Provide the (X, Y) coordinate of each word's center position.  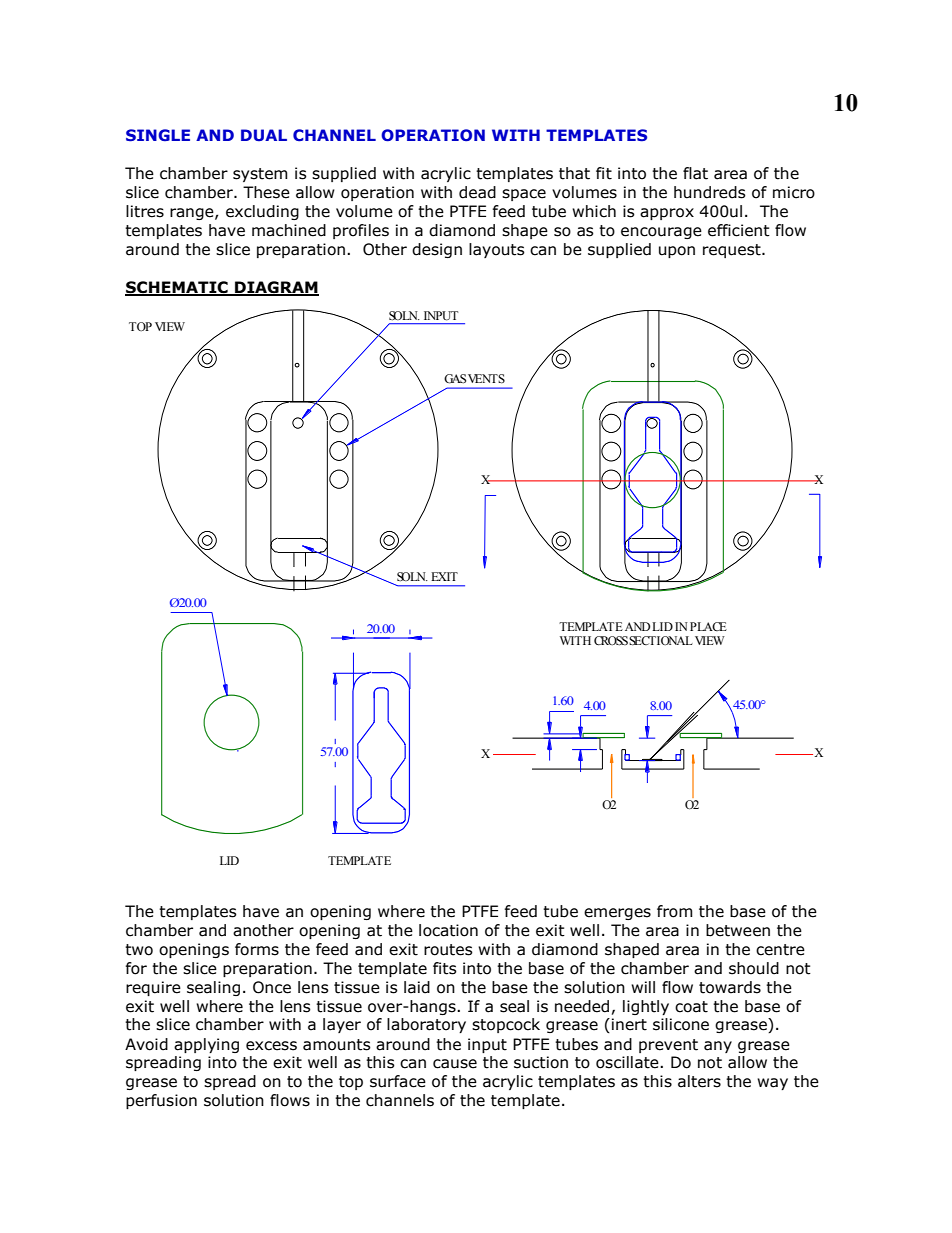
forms (257, 949)
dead (477, 192)
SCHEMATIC (177, 288)
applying (206, 1045)
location (448, 930)
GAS (455, 379)
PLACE (708, 626)
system (260, 175)
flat (695, 173)
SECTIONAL (661, 641)
